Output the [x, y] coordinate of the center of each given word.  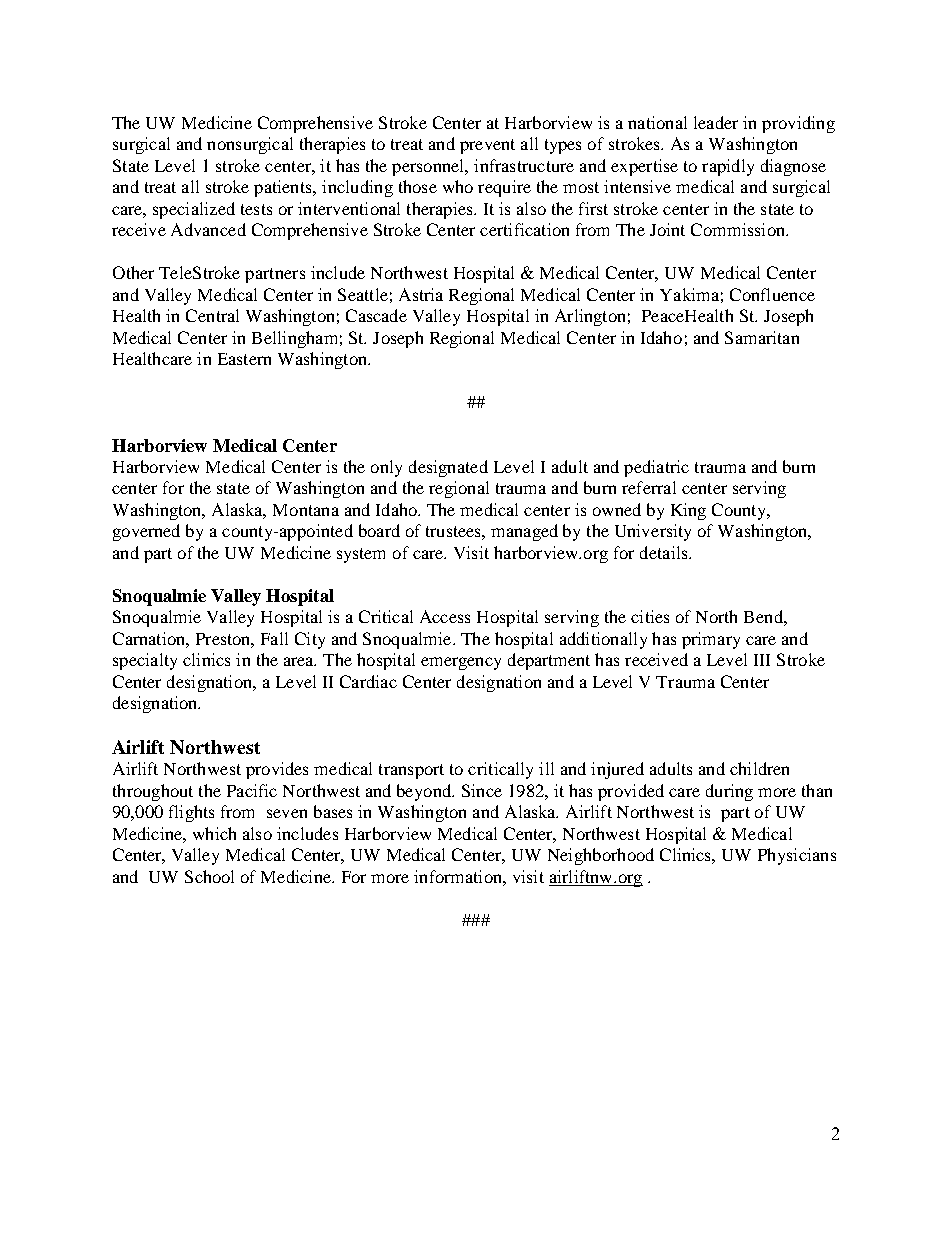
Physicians [797, 856]
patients [284, 188]
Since [482, 790]
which [214, 833]
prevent [487, 146]
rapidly [728, 167]
